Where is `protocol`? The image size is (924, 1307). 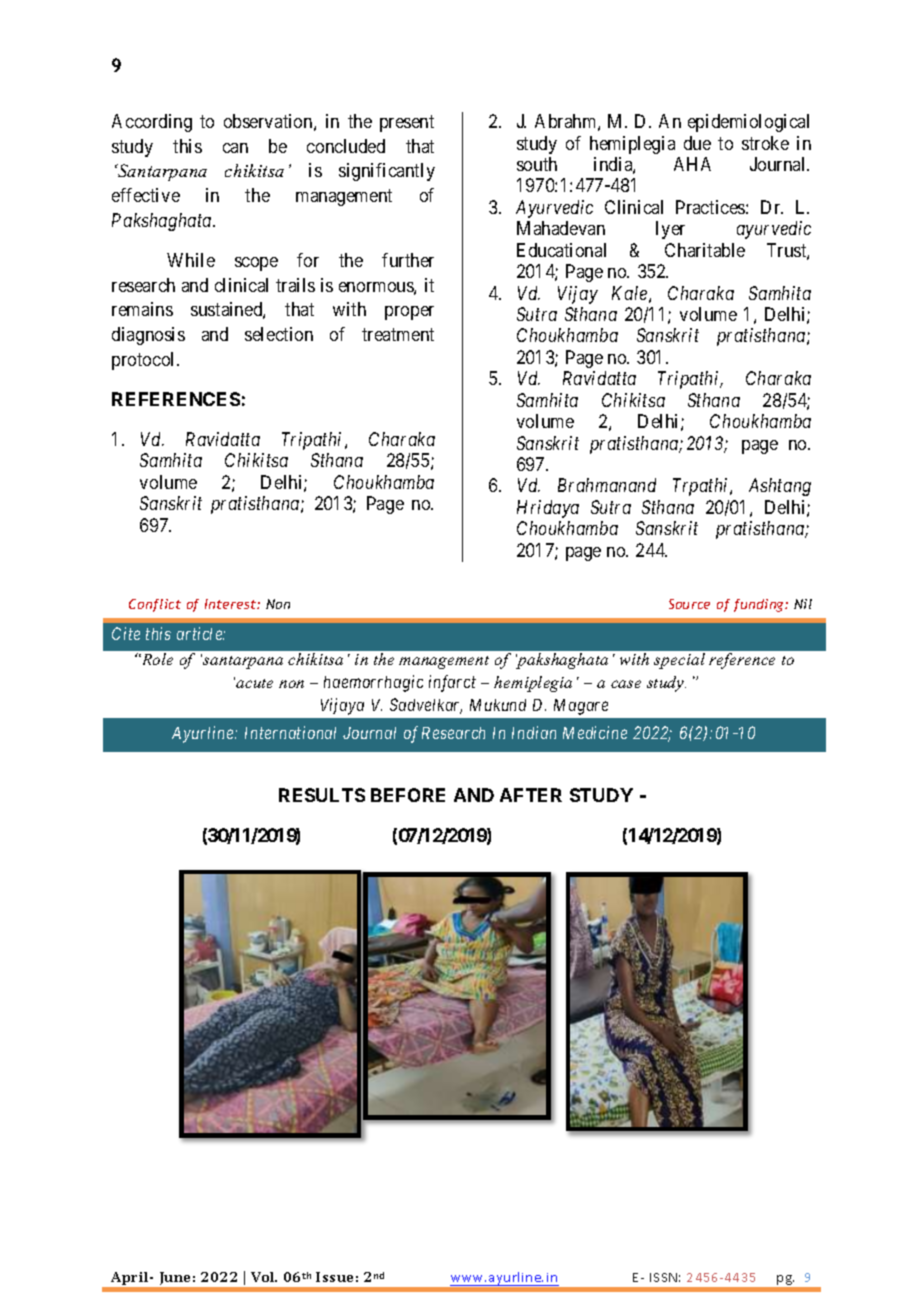
protocol is located at coordinates (145, 361).
